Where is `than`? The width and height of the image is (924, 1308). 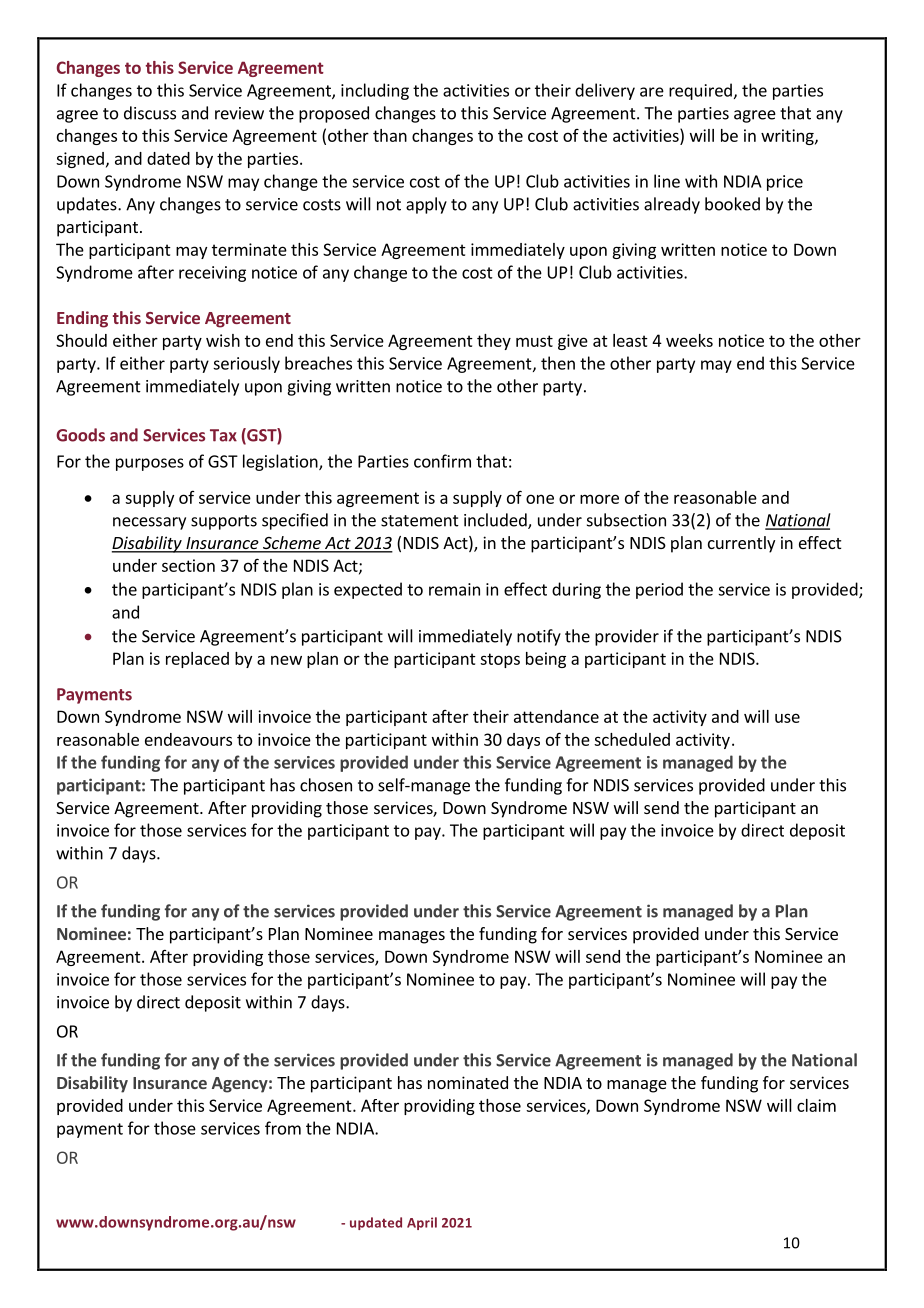 than is located at coordinates (390, 135).
